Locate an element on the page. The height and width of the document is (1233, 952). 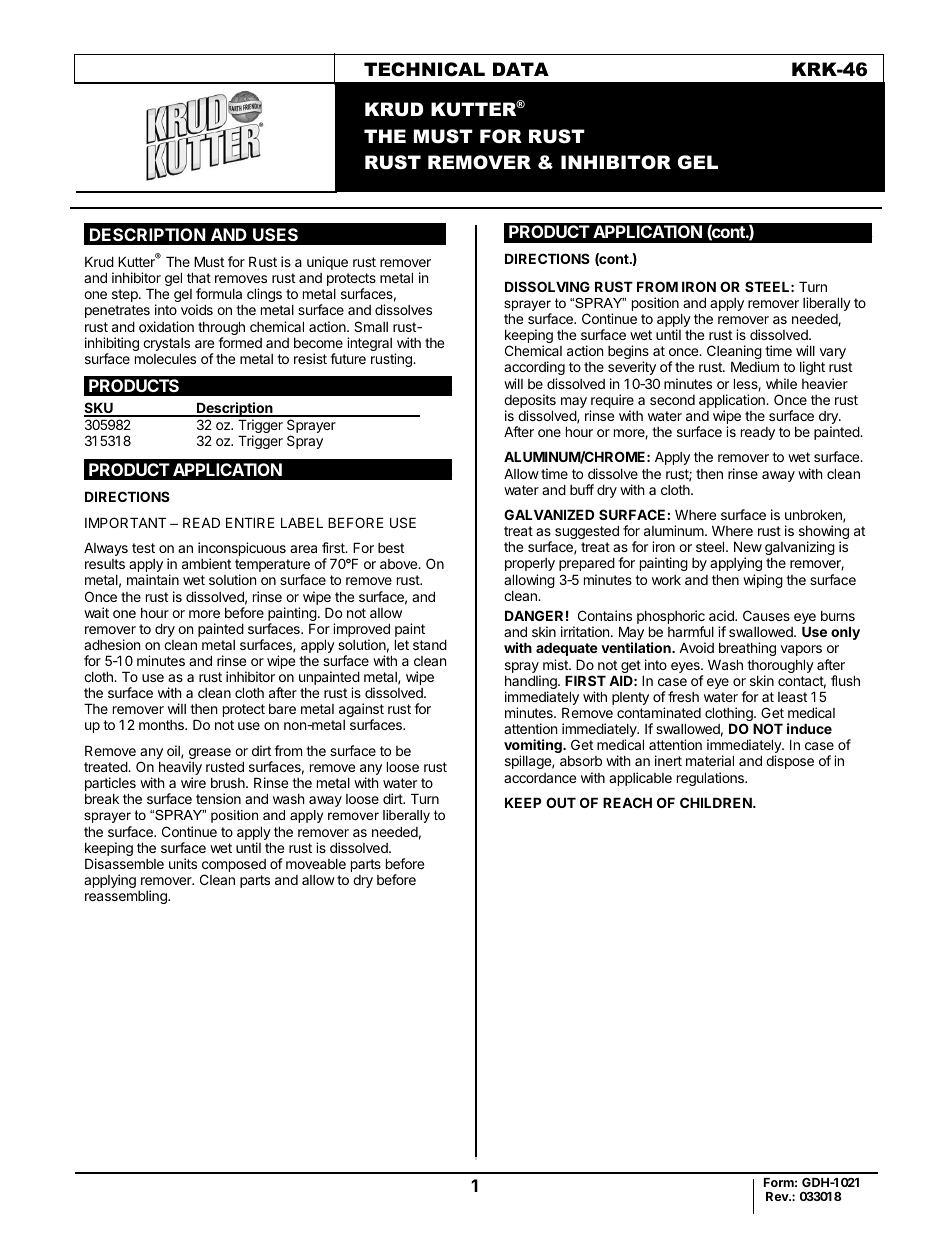
accordance is located at coordinates (540, 778).
